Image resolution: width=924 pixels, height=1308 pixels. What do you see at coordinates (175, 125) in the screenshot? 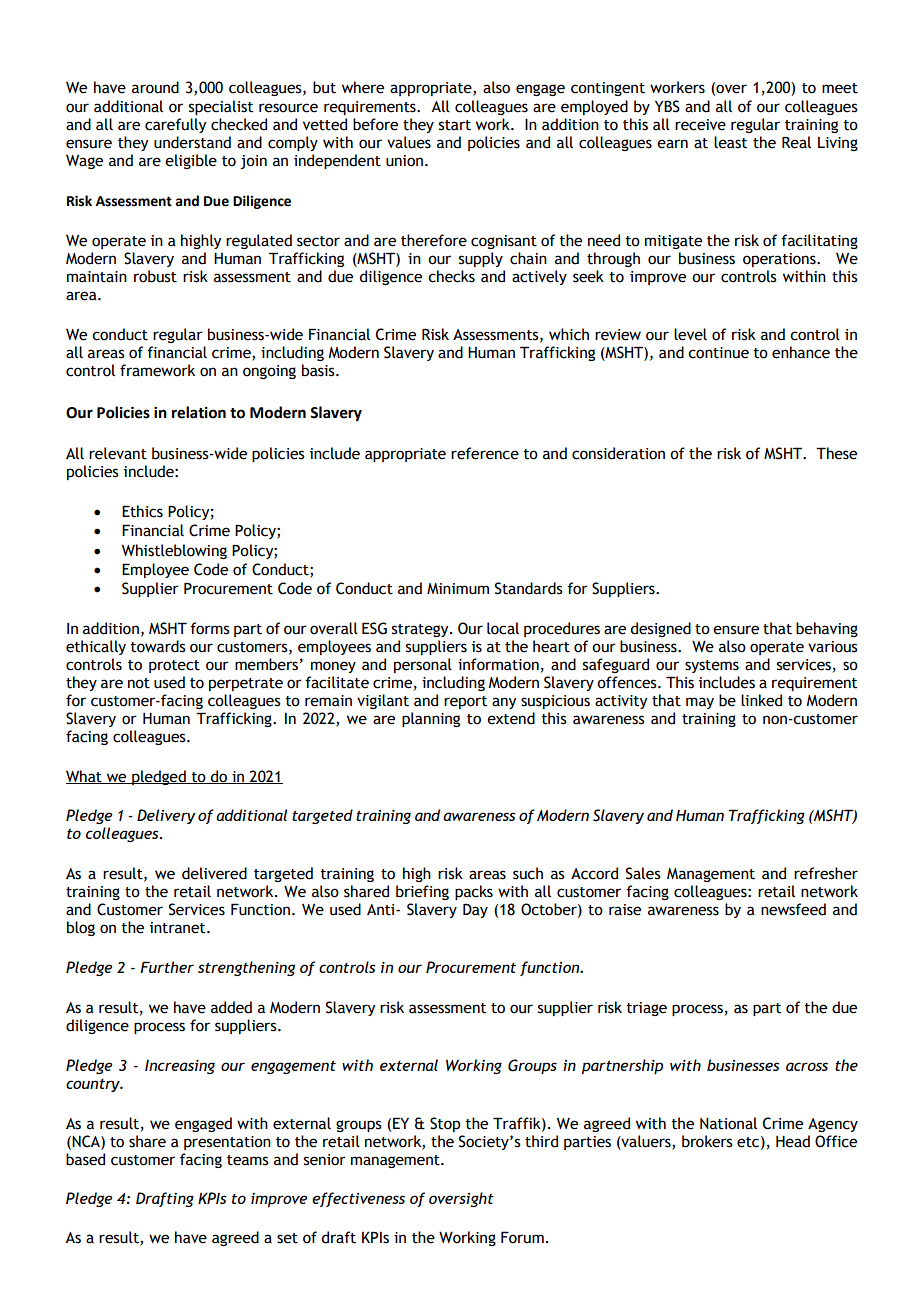
I see `carefully` at bounding box center [175, 125].
